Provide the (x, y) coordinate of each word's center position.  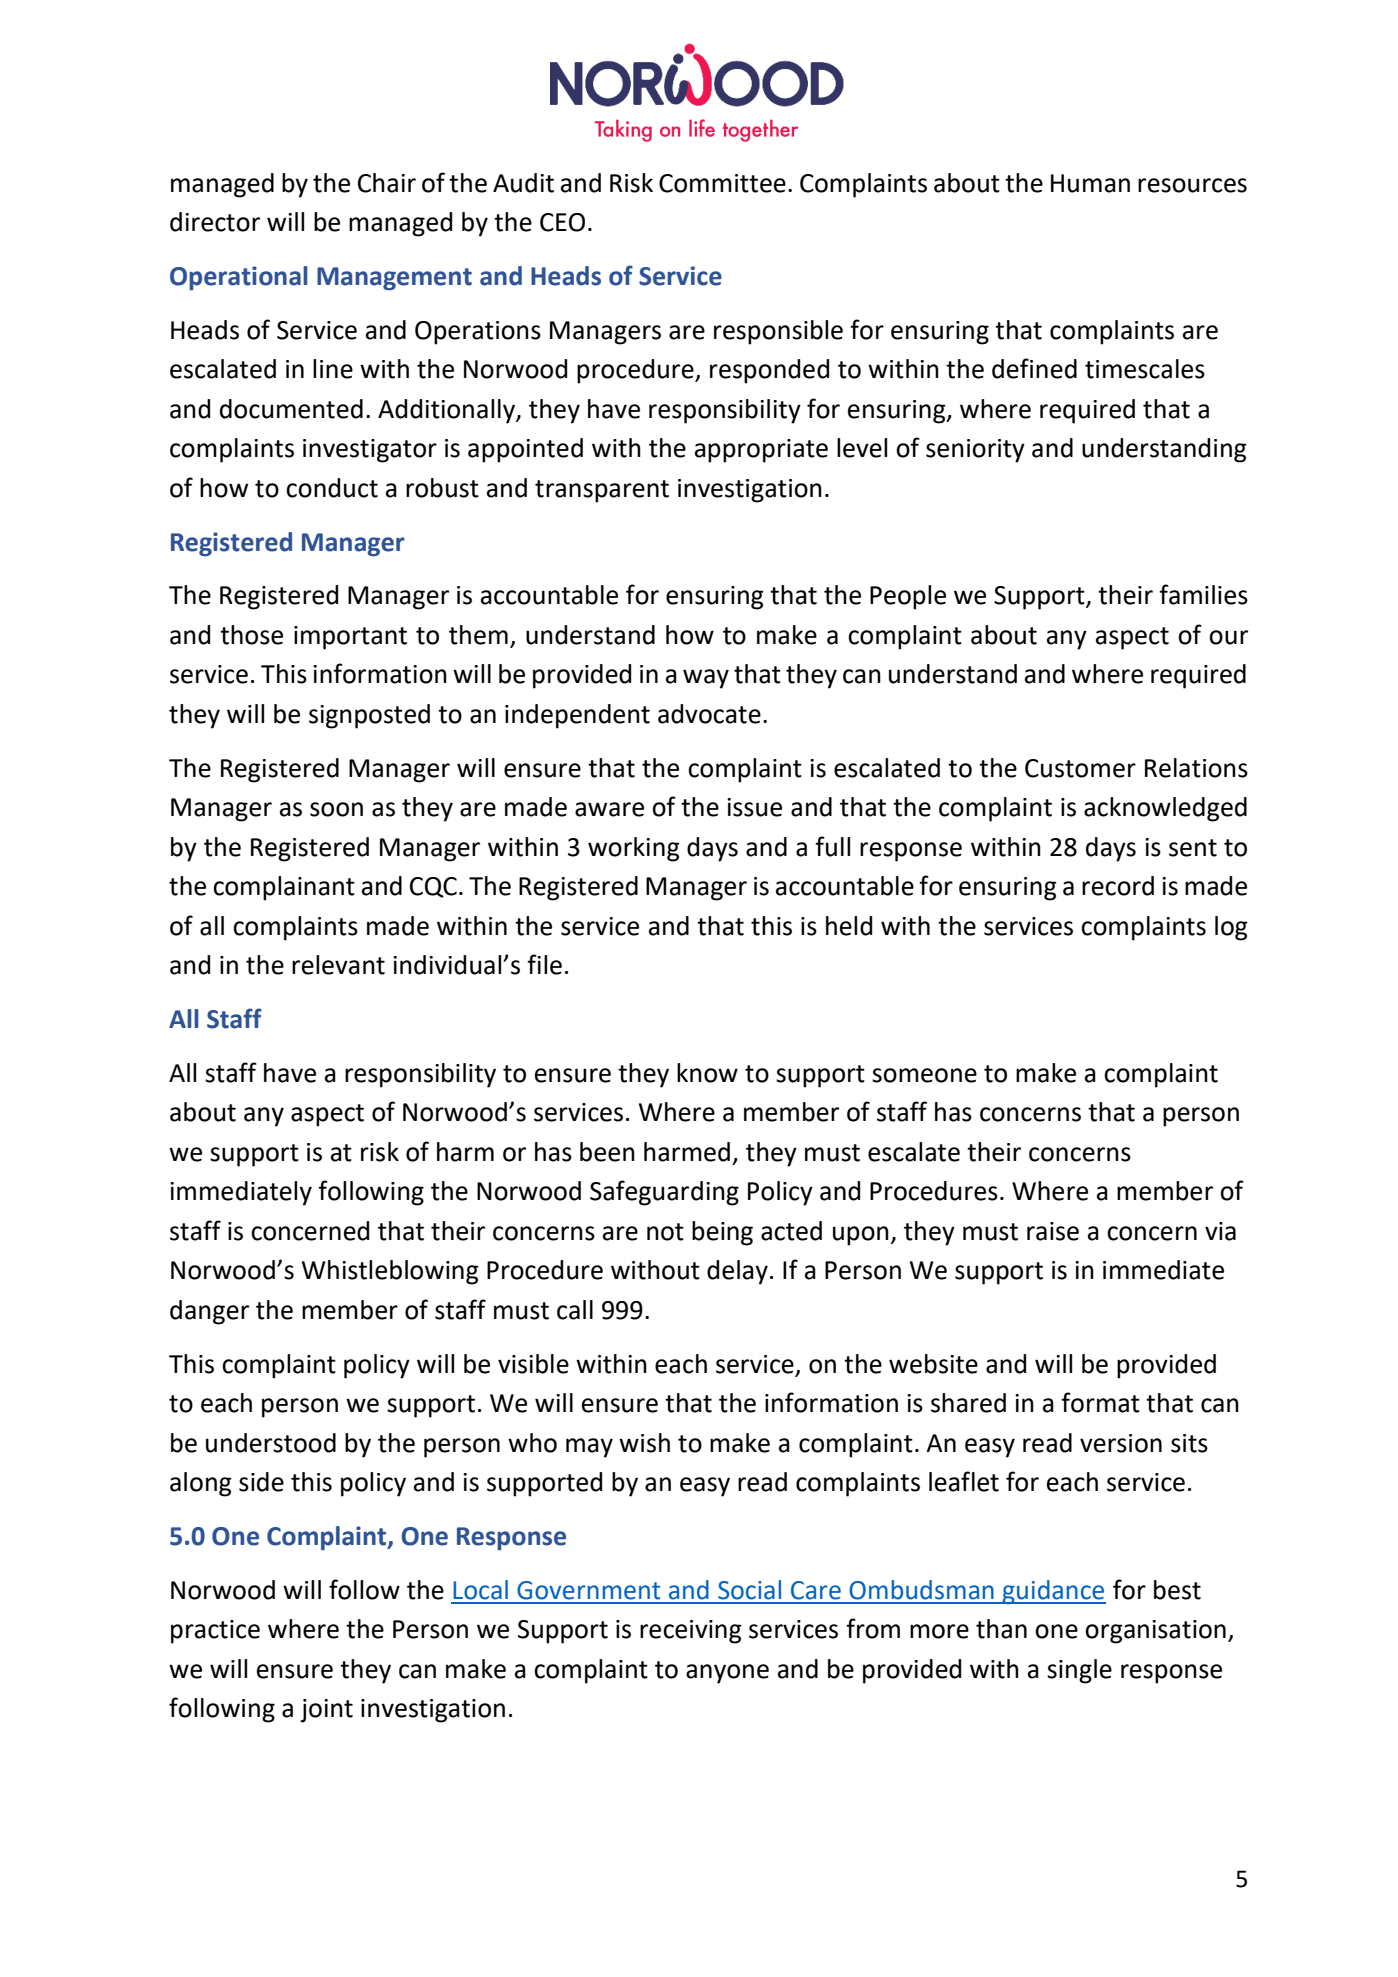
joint (326, 1711)
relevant (338, 965)
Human (1090, 183)
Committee (722, 183)
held (849, 926)
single (1079, 1671)
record (1118, 886)
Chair (387, 183)
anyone (727, 1674)
